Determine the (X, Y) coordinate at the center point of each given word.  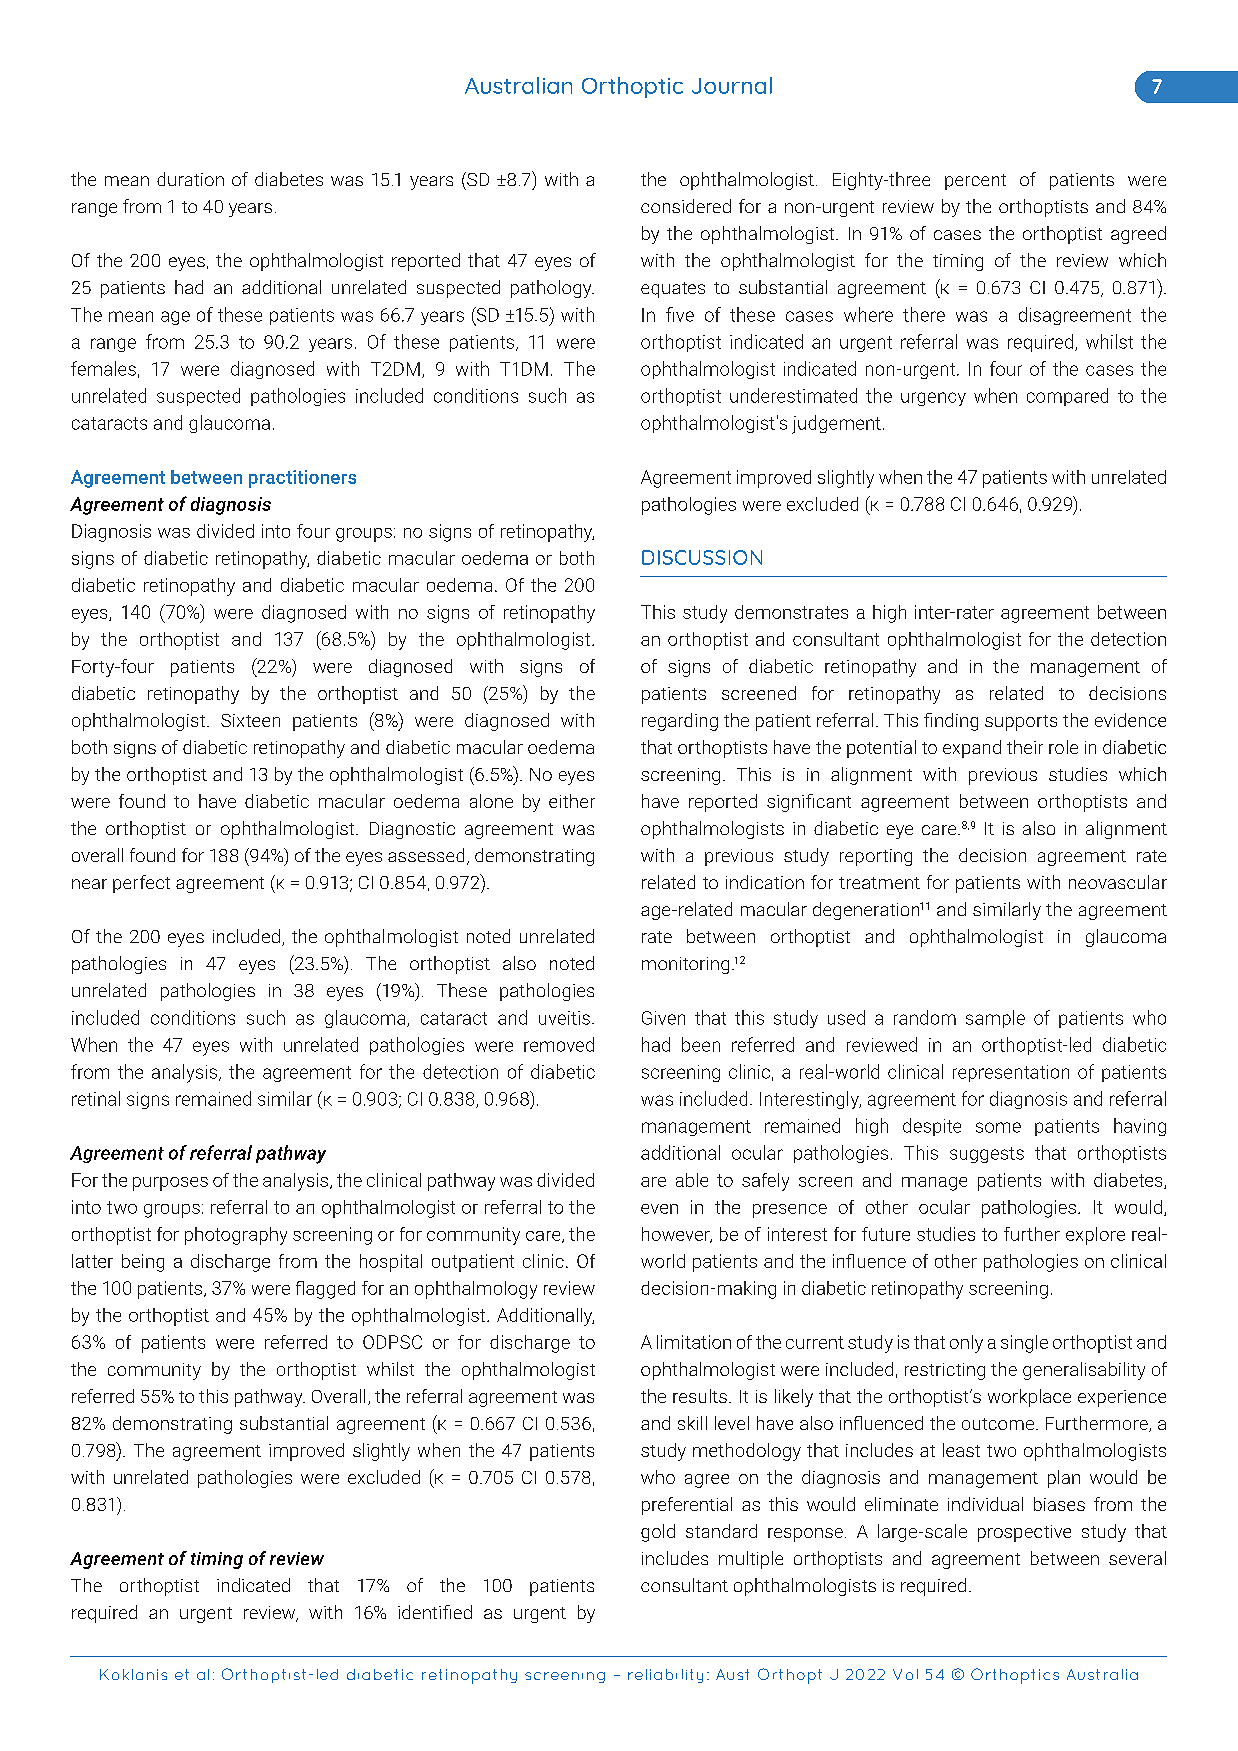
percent (975, 182)
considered (686, 206)
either (572, 801)
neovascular (1118, 882)
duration (190, 179)
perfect (141, 884)
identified (435, 1612)
